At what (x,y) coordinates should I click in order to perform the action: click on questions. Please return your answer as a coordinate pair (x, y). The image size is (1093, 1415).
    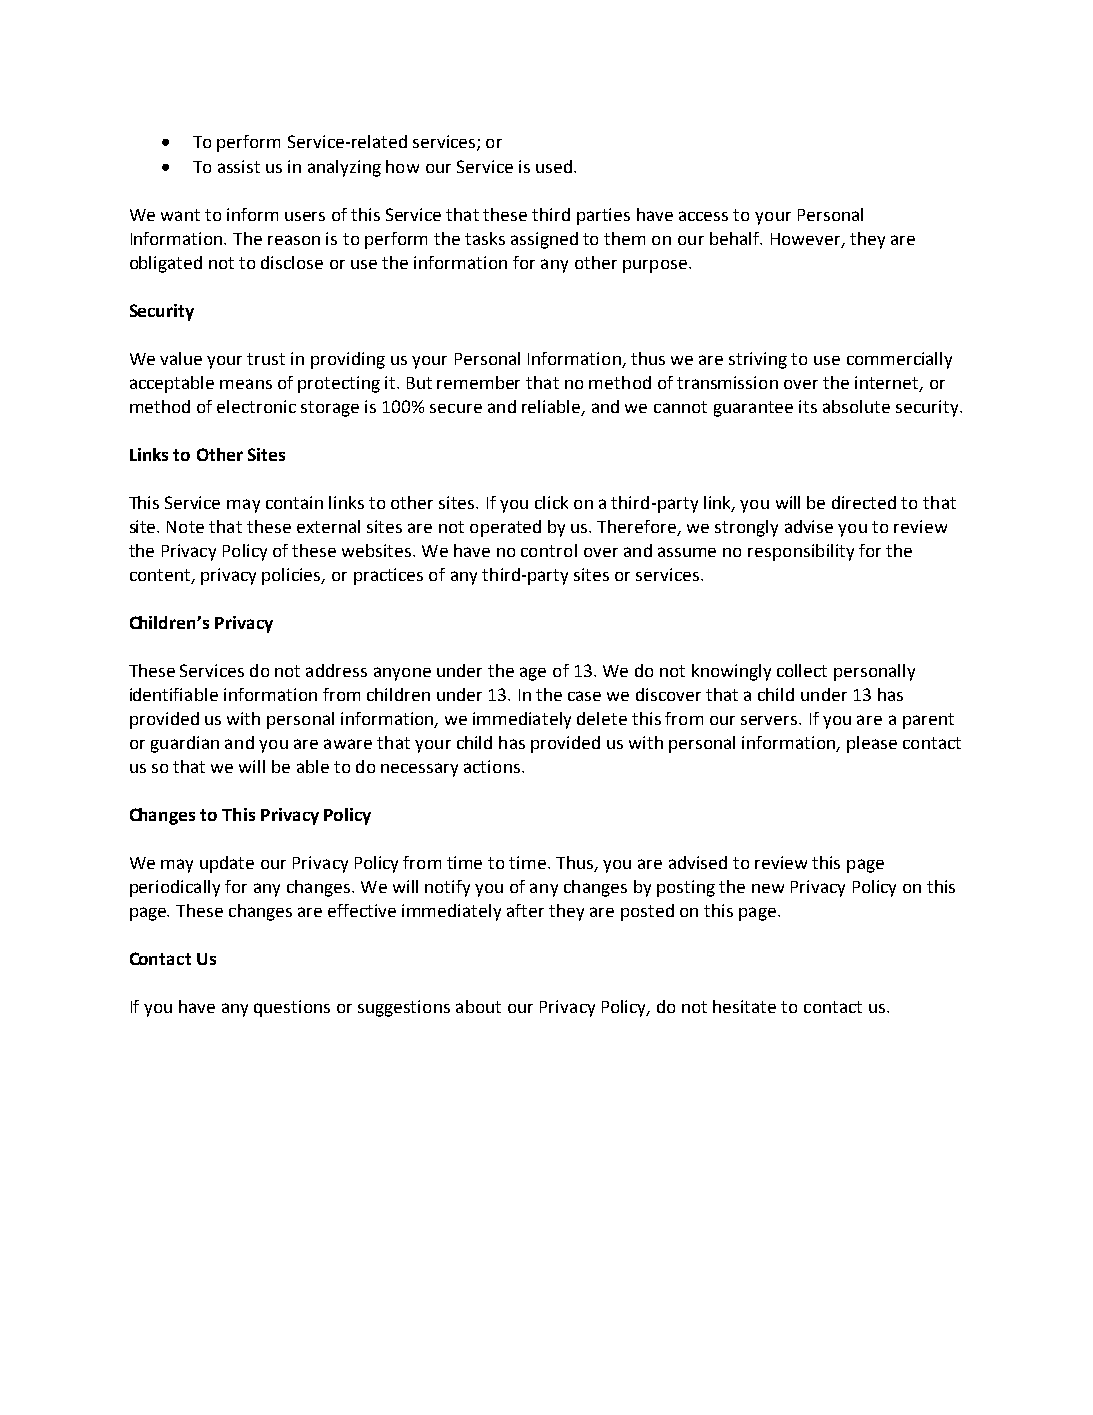
    Looking at the image, I should click on (292, 1008).
